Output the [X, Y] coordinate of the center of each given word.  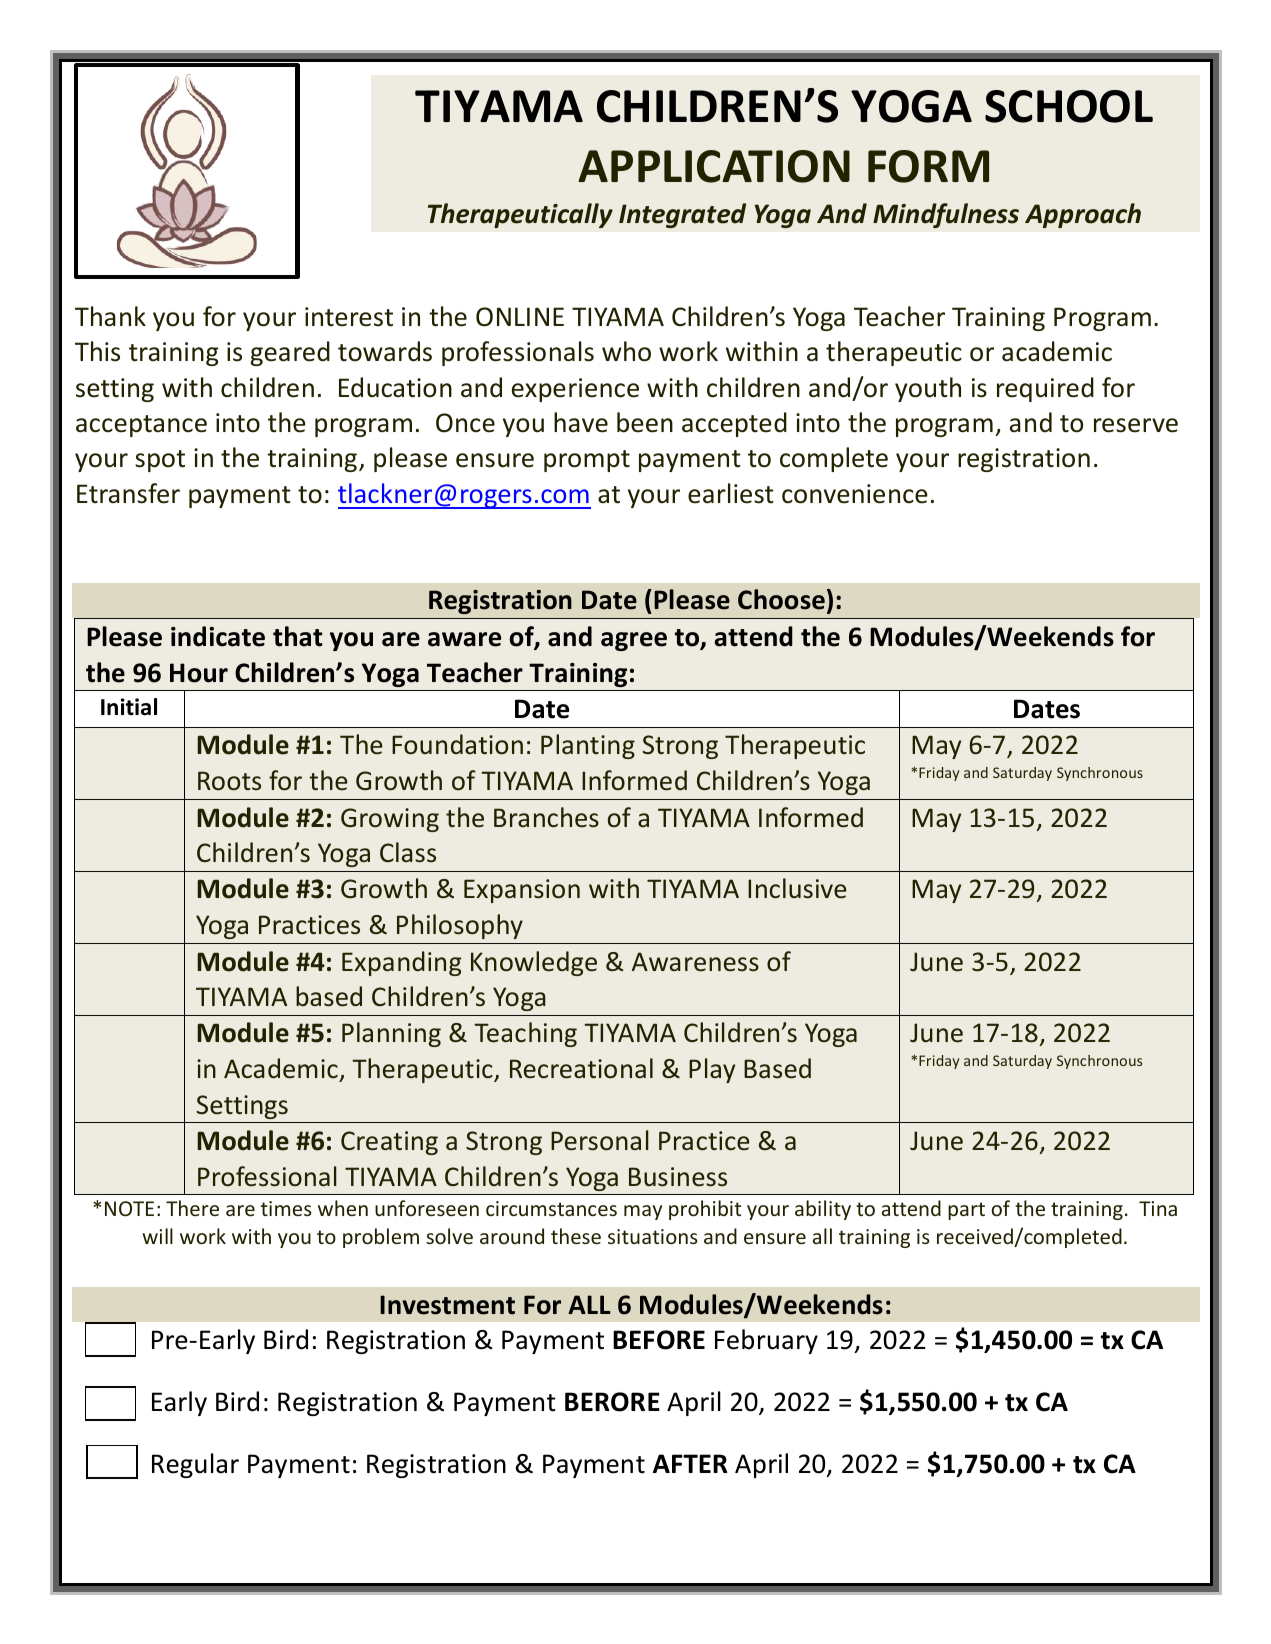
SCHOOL [1069, 106]
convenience [855, 494]
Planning [391, 1034]
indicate [218, 636]
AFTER [690, 1463]
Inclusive [797, 888]
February [766, 1341]
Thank [110, 316]
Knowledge [534, 963]
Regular [195, 1465]
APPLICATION [714, 166]
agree [634, 641]
